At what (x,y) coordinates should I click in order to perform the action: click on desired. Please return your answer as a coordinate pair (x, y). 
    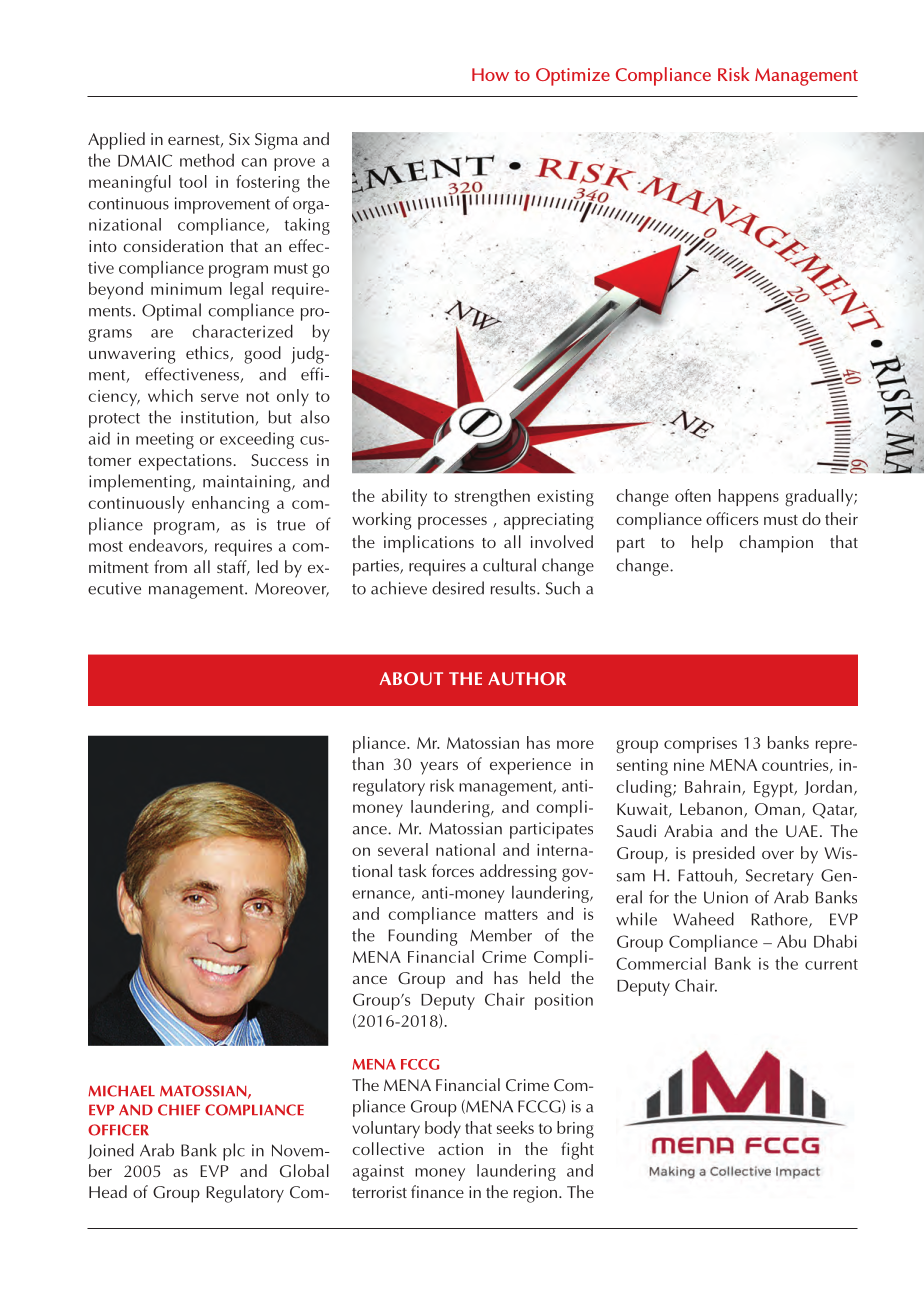
    Looking at the image, I should click on (458, 588).
